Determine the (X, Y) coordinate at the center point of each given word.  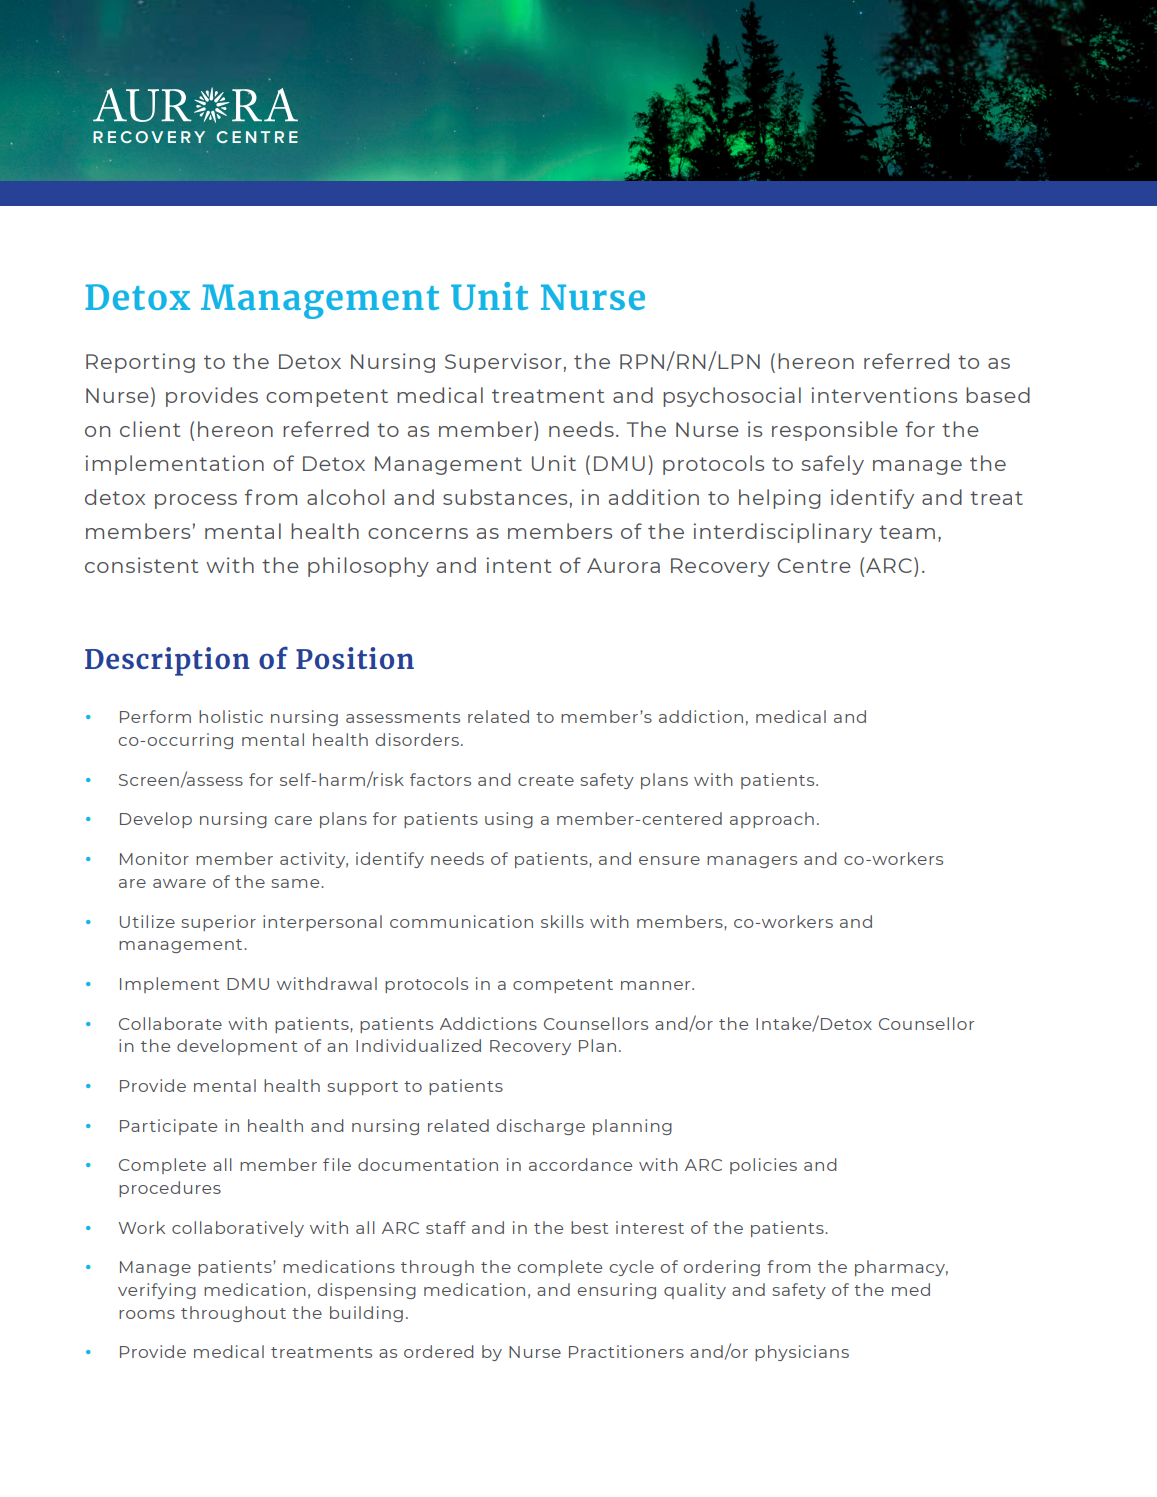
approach (772, 820)
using (509, 820)
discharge (540, 1127)
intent (518, 565)
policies (763, 1166)
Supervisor (503, 363)
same (296, 883)
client (150, 429)
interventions (884, 395)
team (907, 532)
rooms (147, 1314)
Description (167, 661)
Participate (168, 1127)
